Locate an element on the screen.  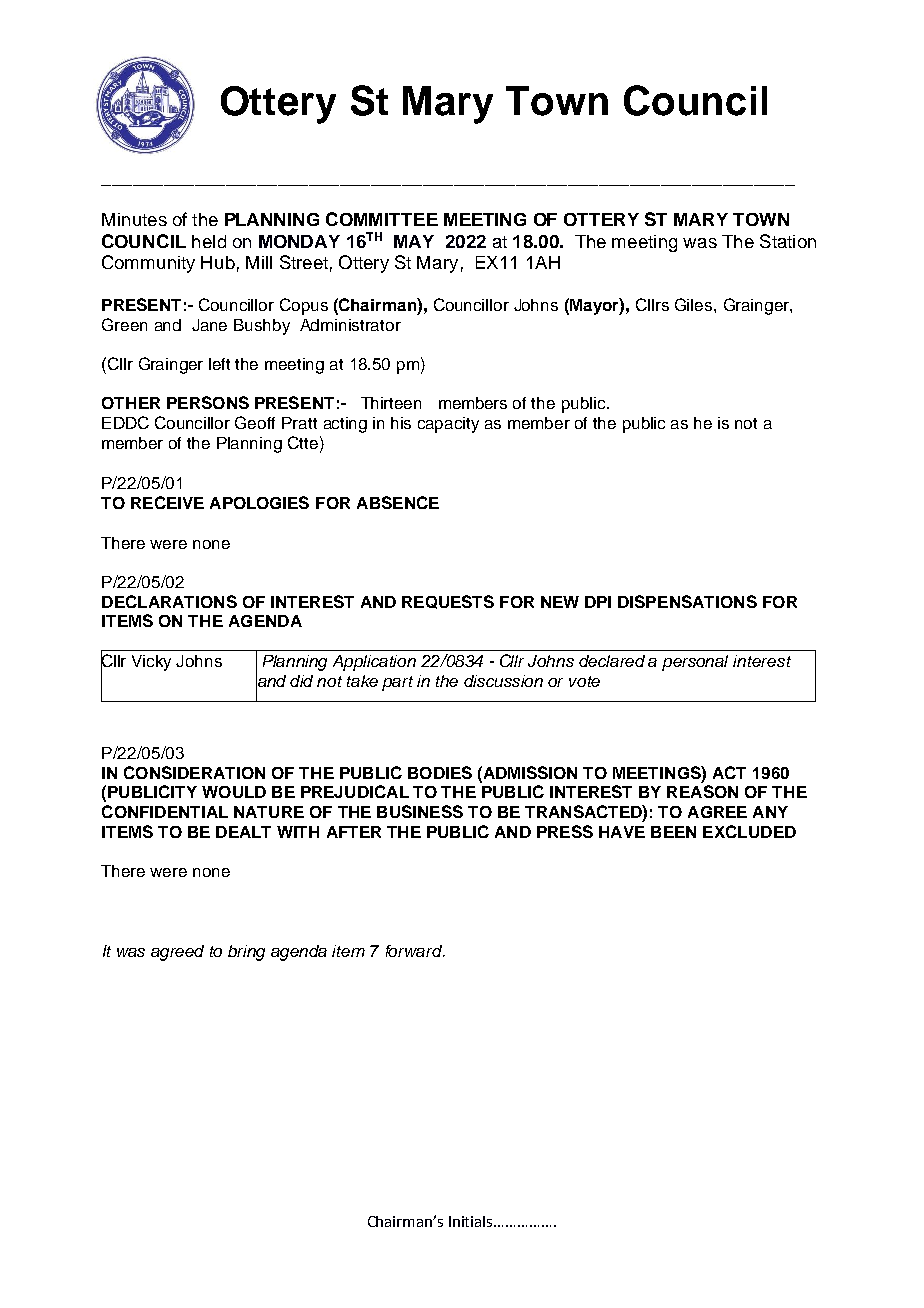
held is located at coordinates (209, 241).
